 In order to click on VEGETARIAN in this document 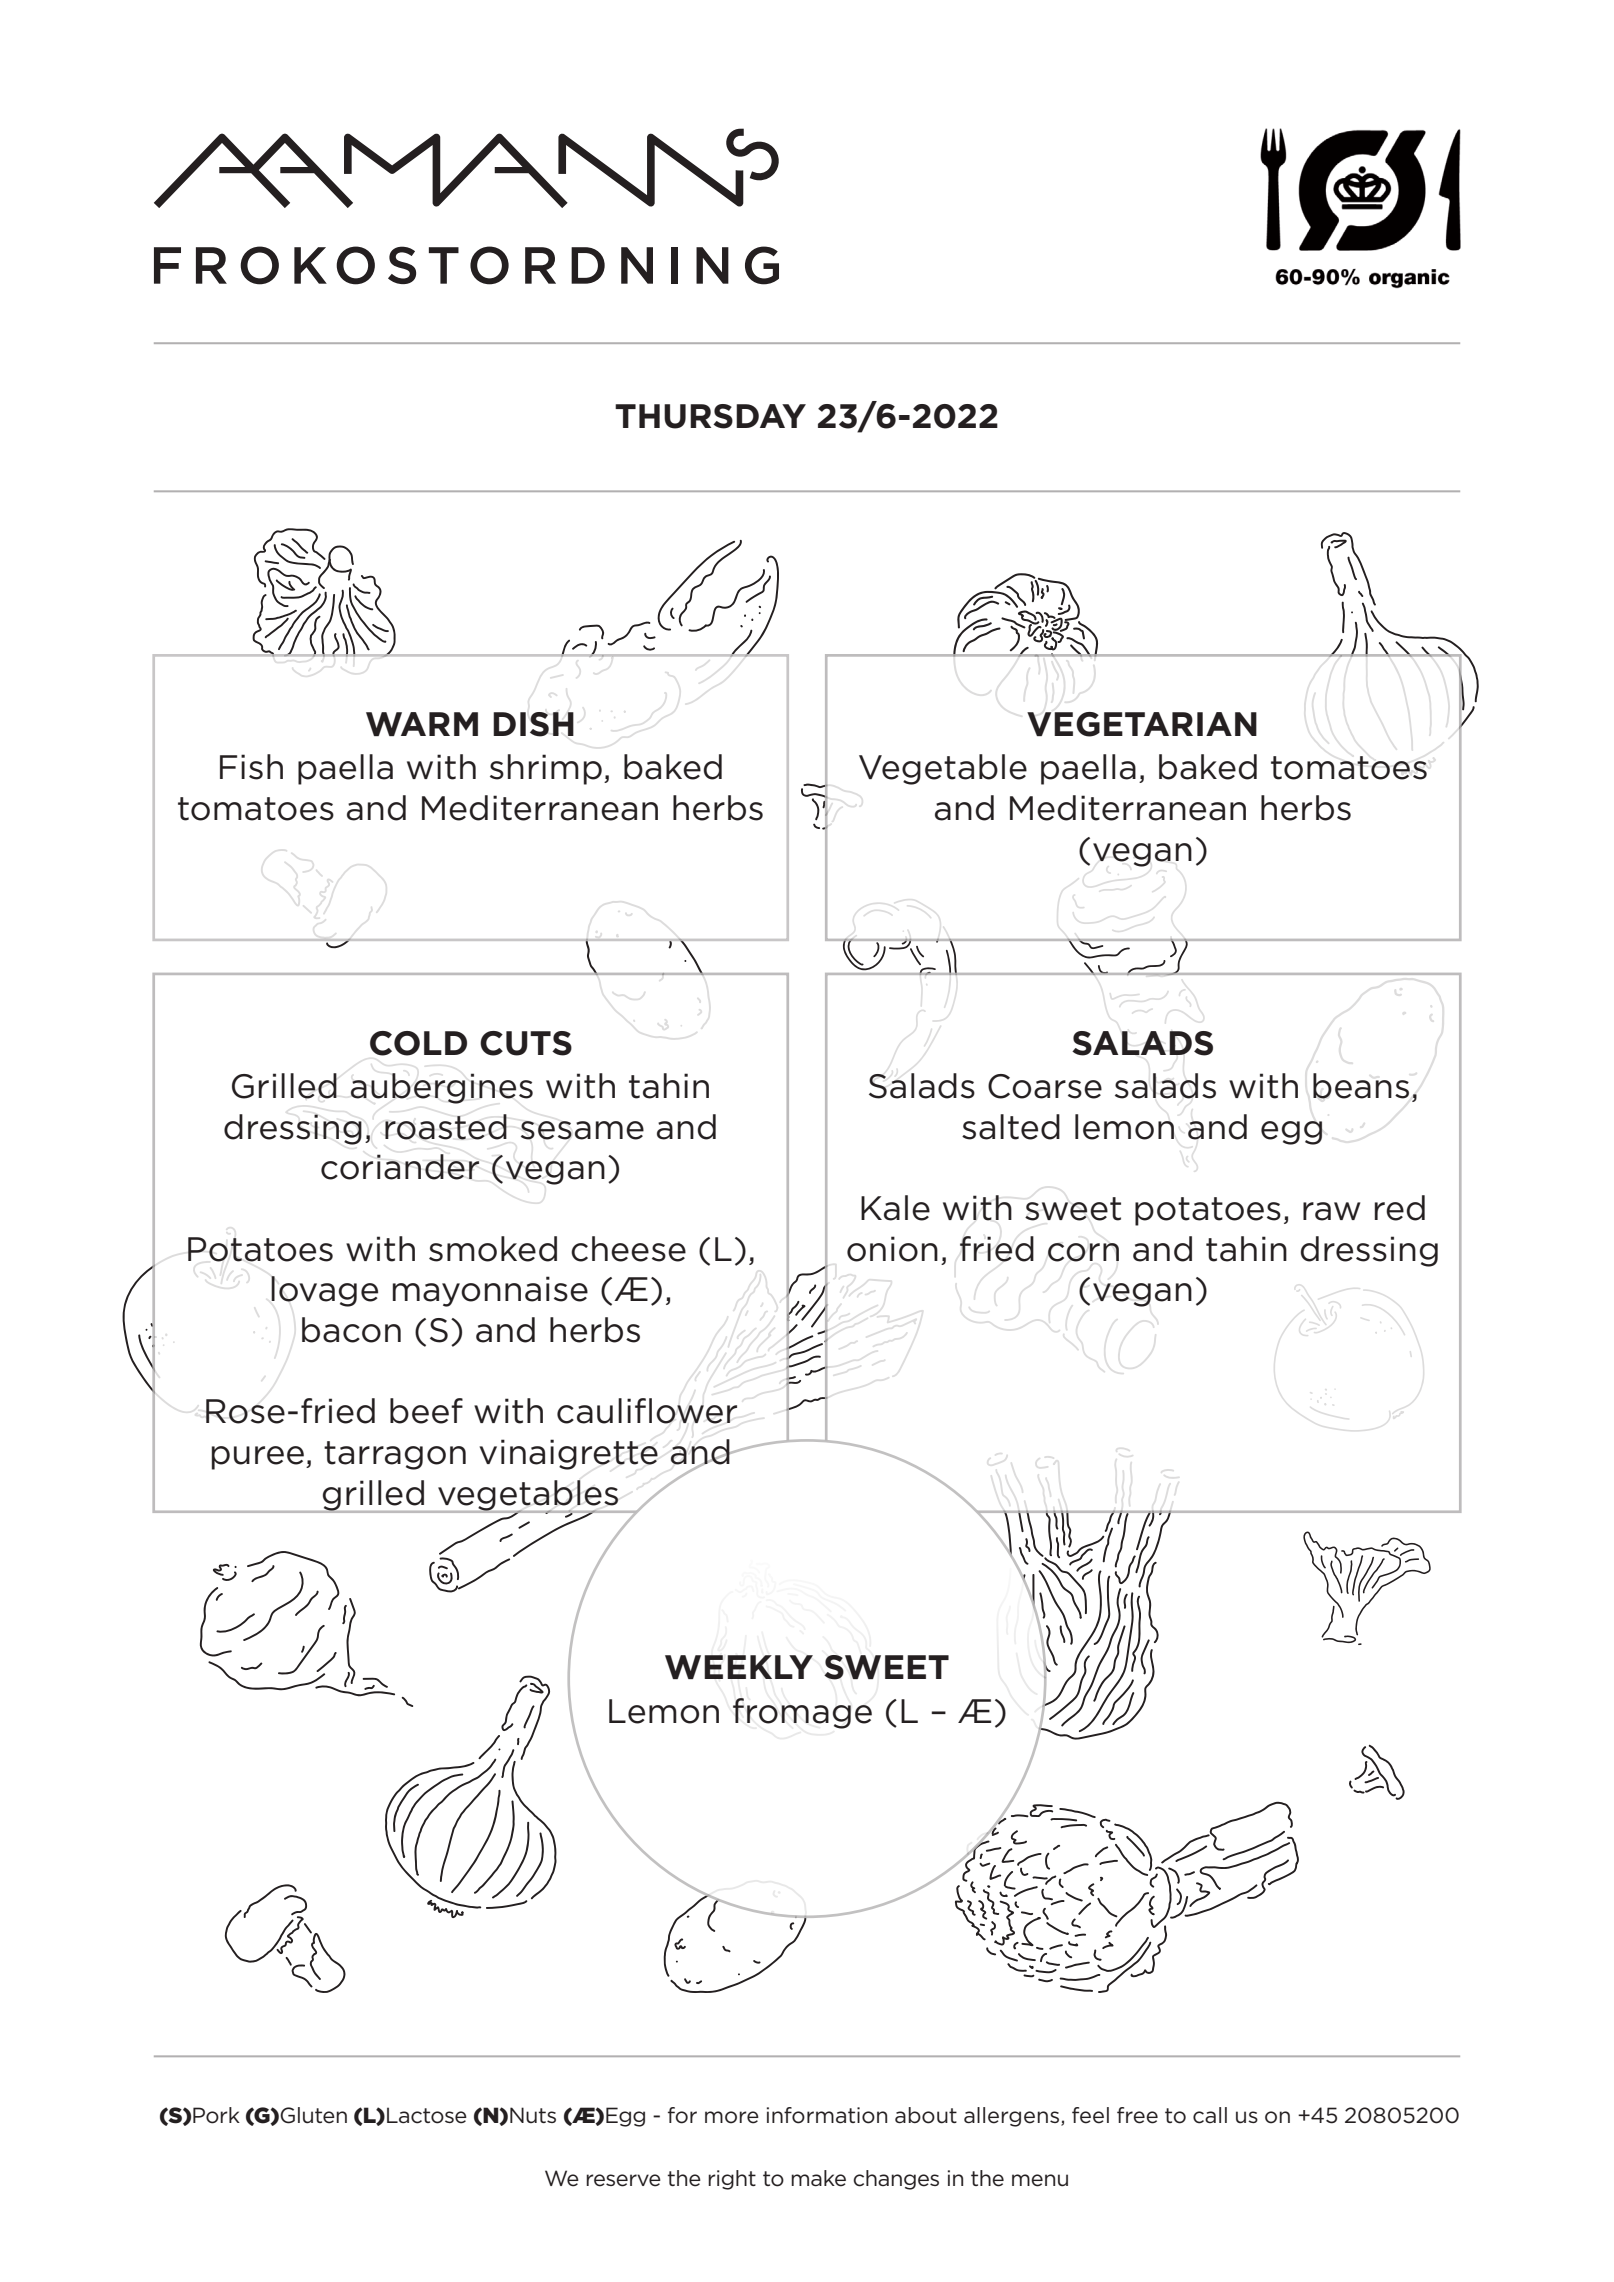, I will do `click(1142, 724)`.
